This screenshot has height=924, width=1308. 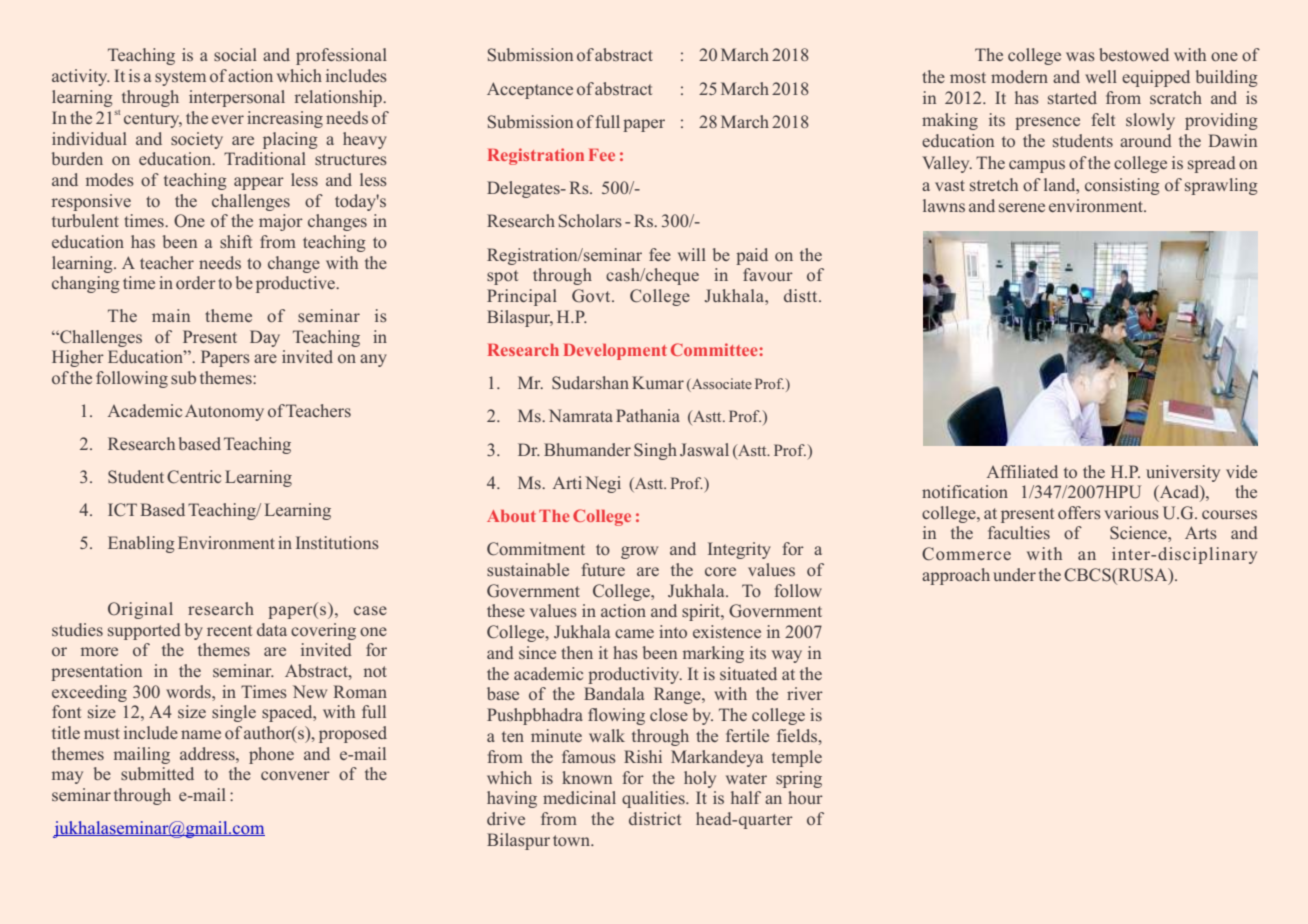 What do you see at coordinates (1101, 76) in the screenshot?
I see `well` at bounding box center [1101, 76].
